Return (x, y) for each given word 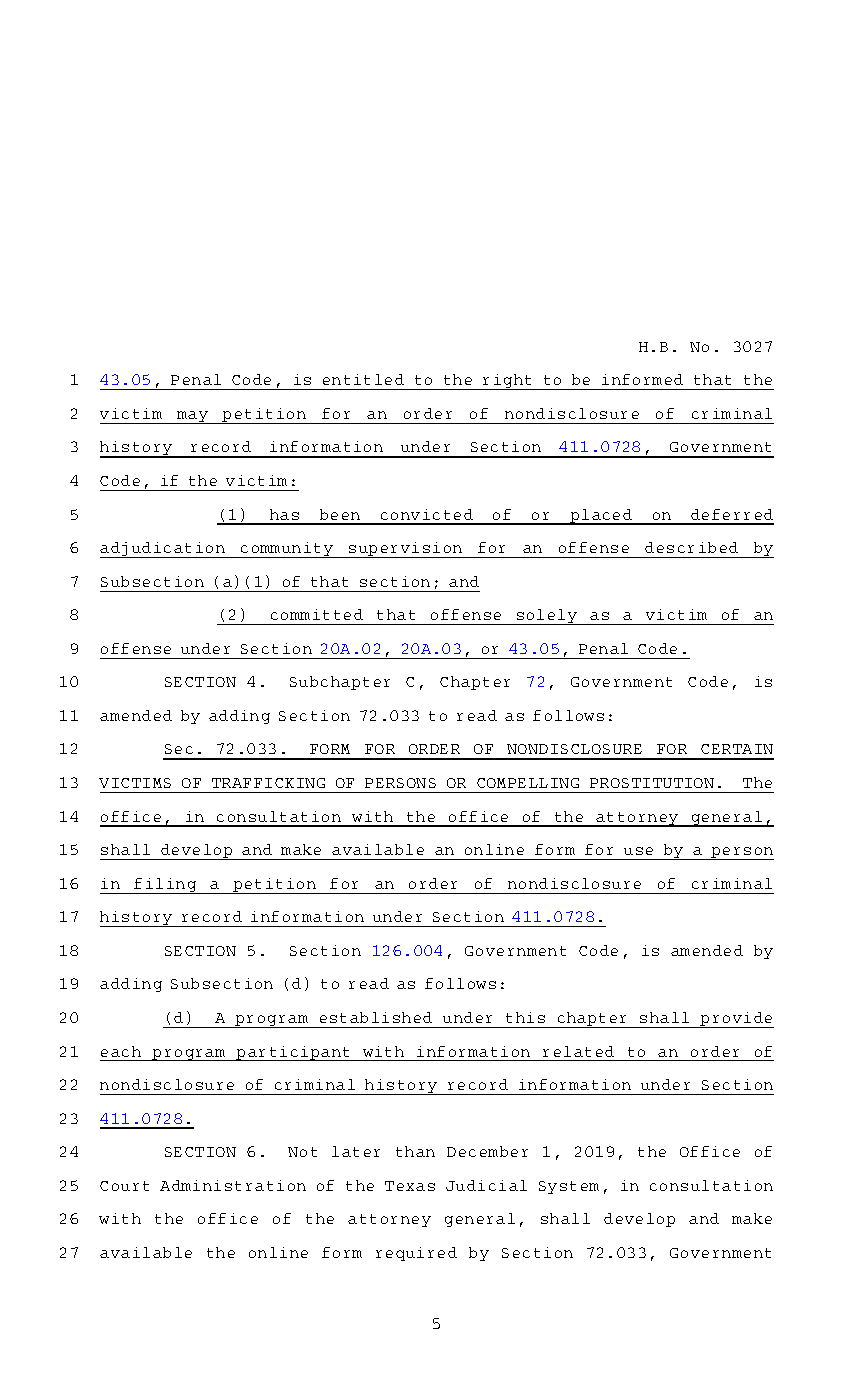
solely (547, 617)
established (376, 1017)
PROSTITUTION (652, 783)
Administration (233, 1185)
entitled (363, 379)
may (192, 417)
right (508, 382)
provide (736, 1020)
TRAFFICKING (268, 783)
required (416, 1254)
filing (166, 886)
